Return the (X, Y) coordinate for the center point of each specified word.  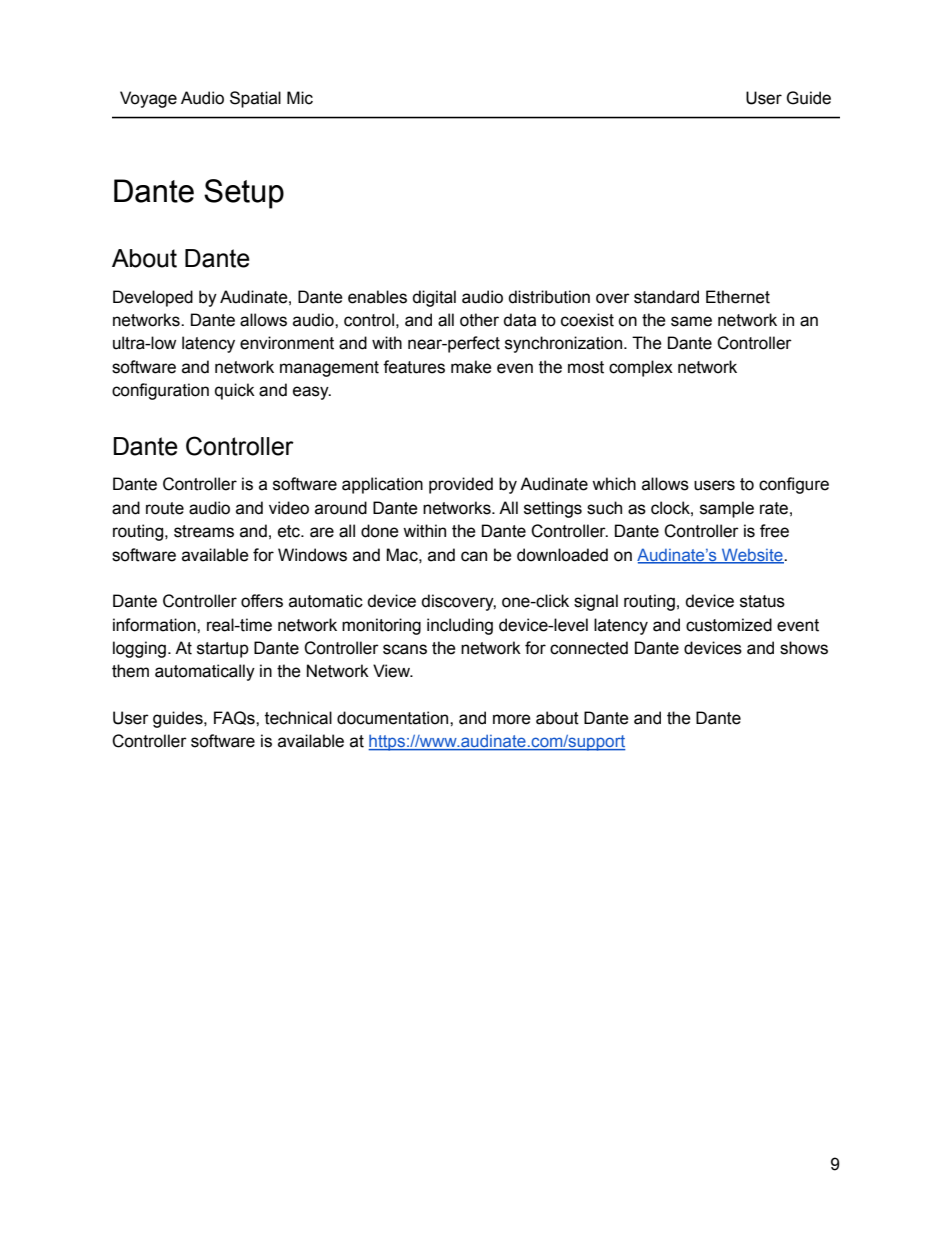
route (165, 508)
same (691, 321)
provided (461, 485)
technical (298, 718)
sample (727, 509)
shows (804, 648)
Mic (300, 98)
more (512, 719)
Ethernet (738, 297)
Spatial (255, 99)
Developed (153, 298)
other (479, 320)
